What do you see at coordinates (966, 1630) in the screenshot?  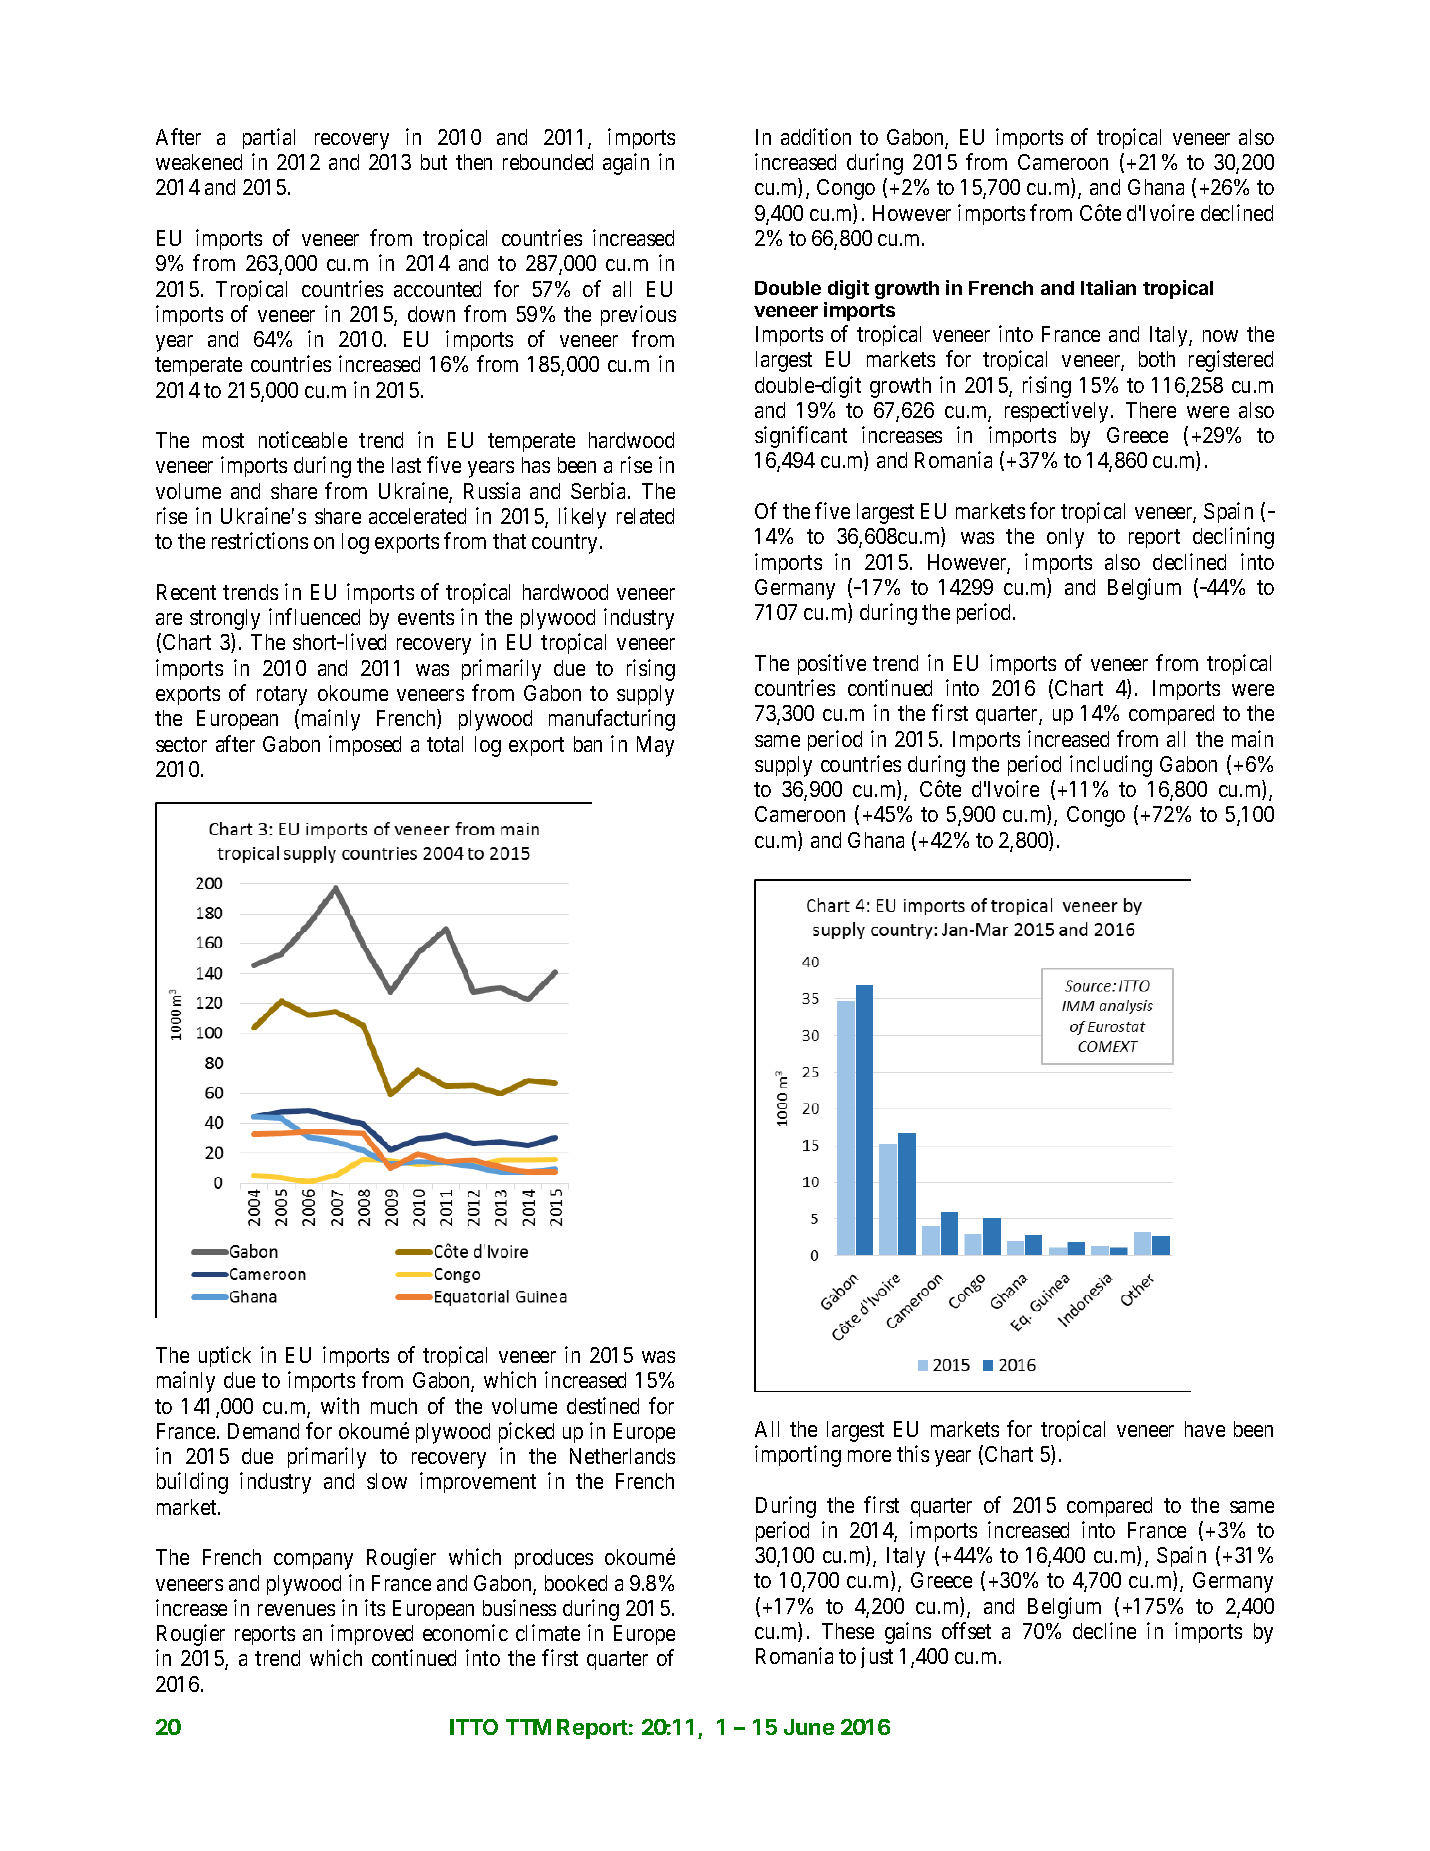 I see `offset` at bounding box center [966, 1630].
